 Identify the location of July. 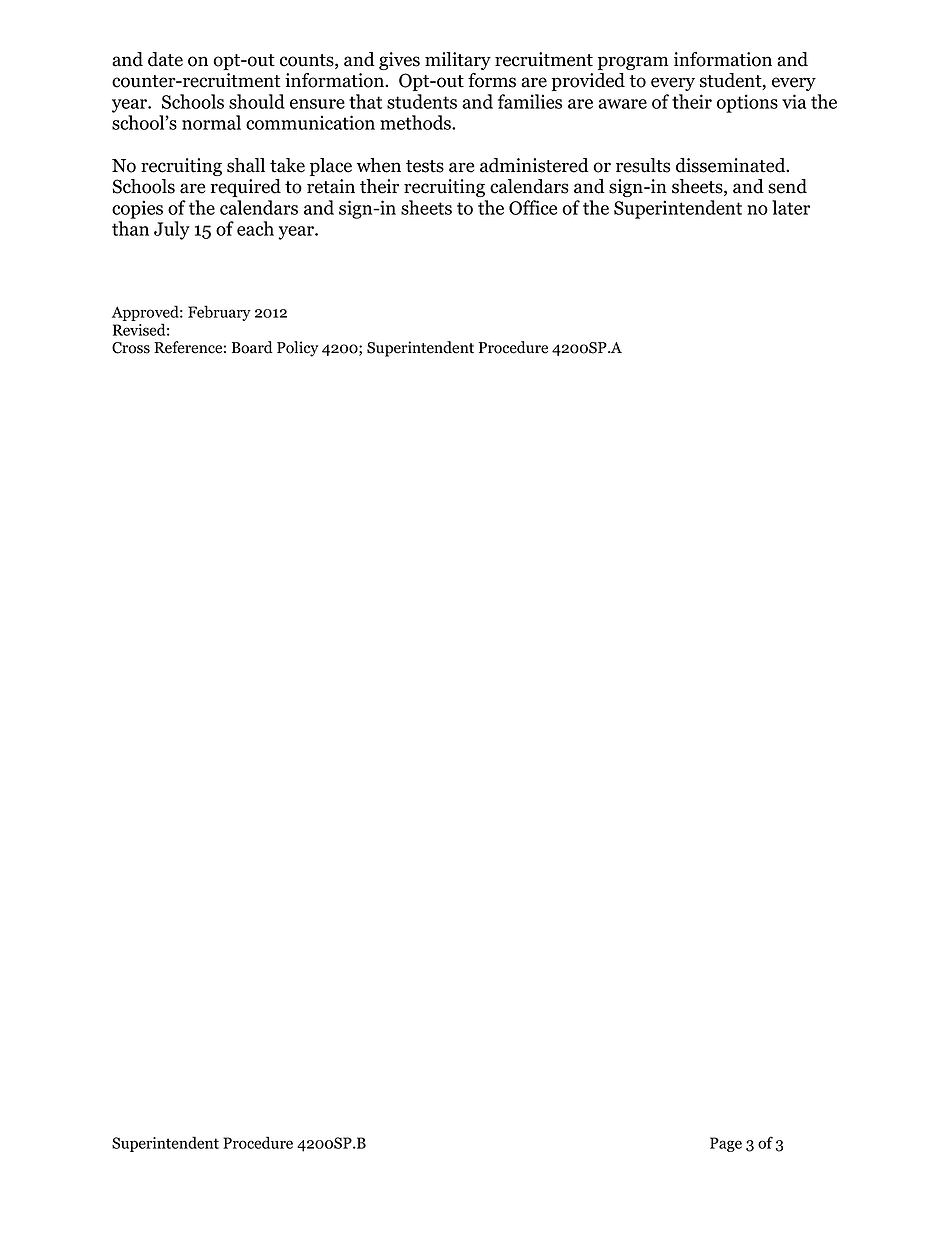
(172, 230).
